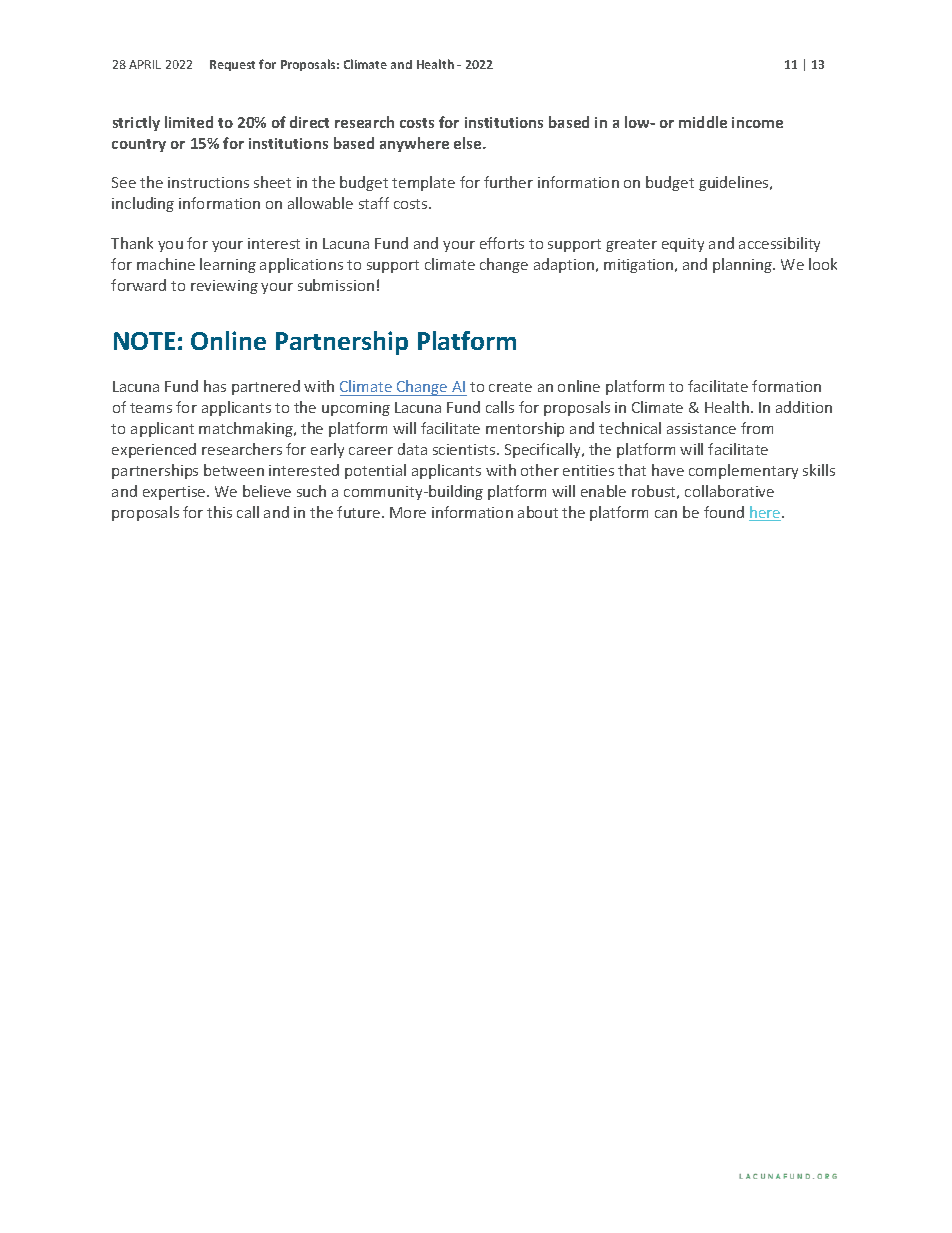  I want to click on instructions, so click(208, 182).
